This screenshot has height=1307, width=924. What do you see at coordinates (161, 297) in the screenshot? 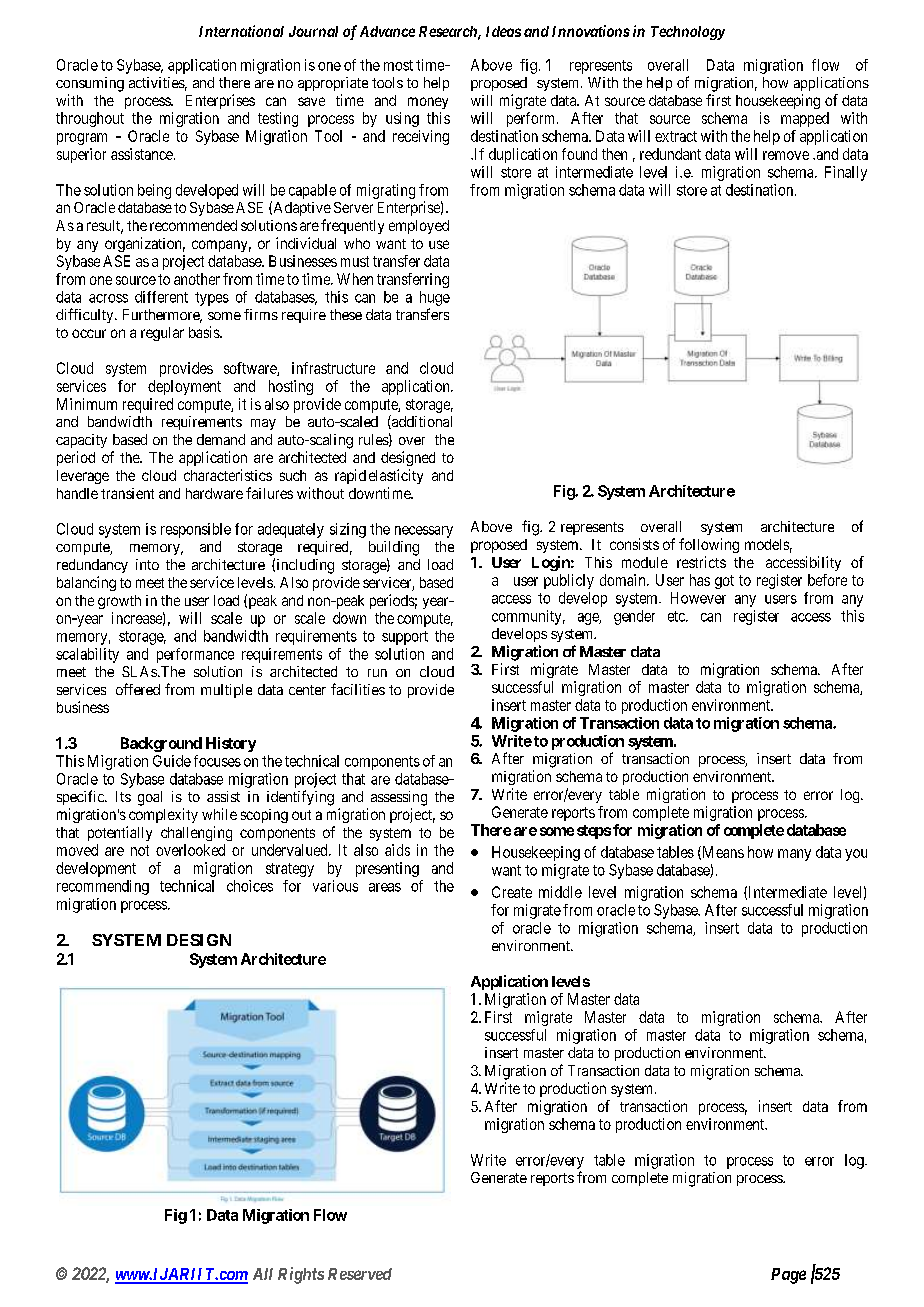
I see `different` at bounding box center [161, 297].
